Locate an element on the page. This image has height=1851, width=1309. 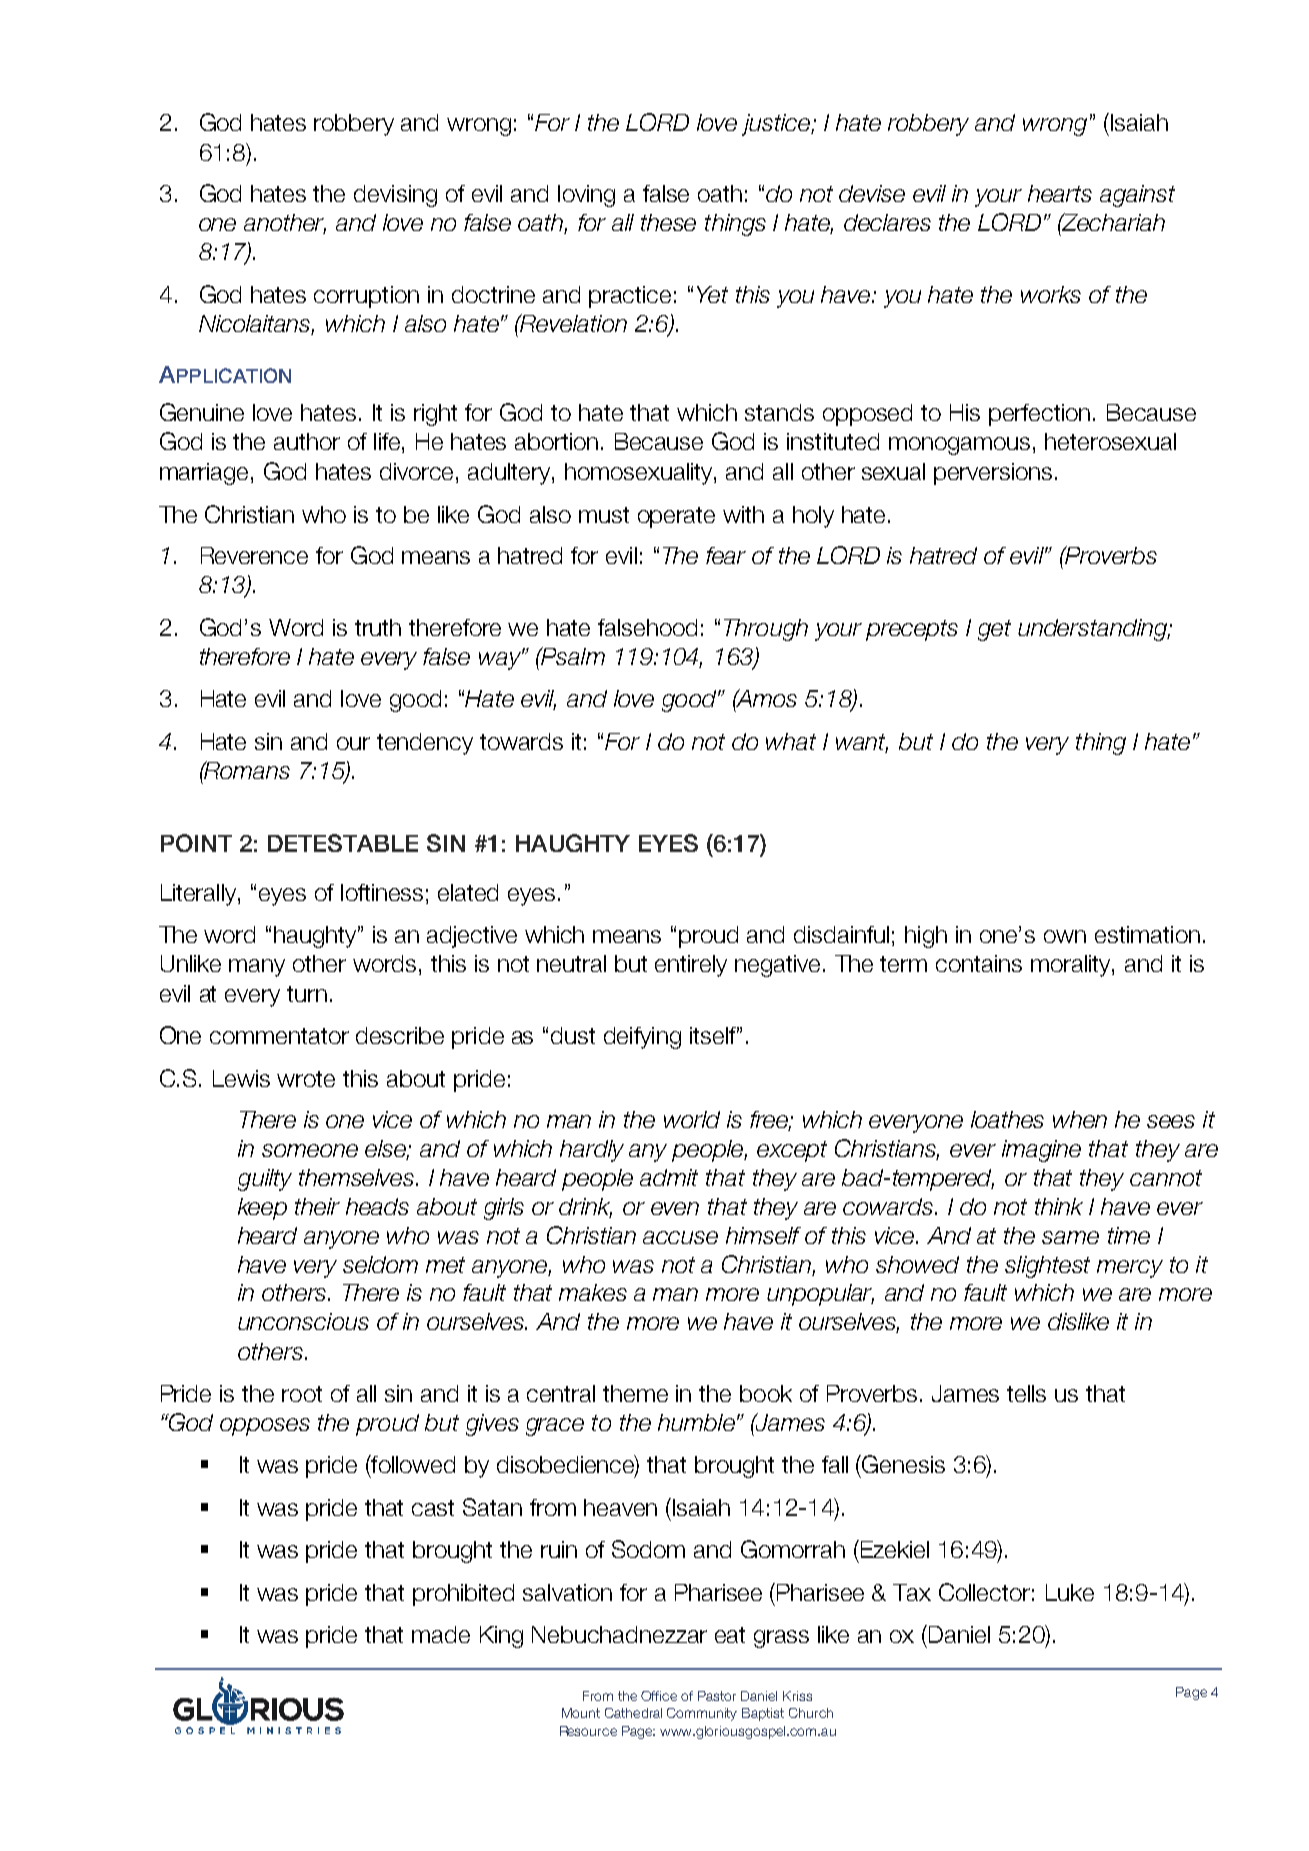
understanding is located at coordinates (1094, 630).
